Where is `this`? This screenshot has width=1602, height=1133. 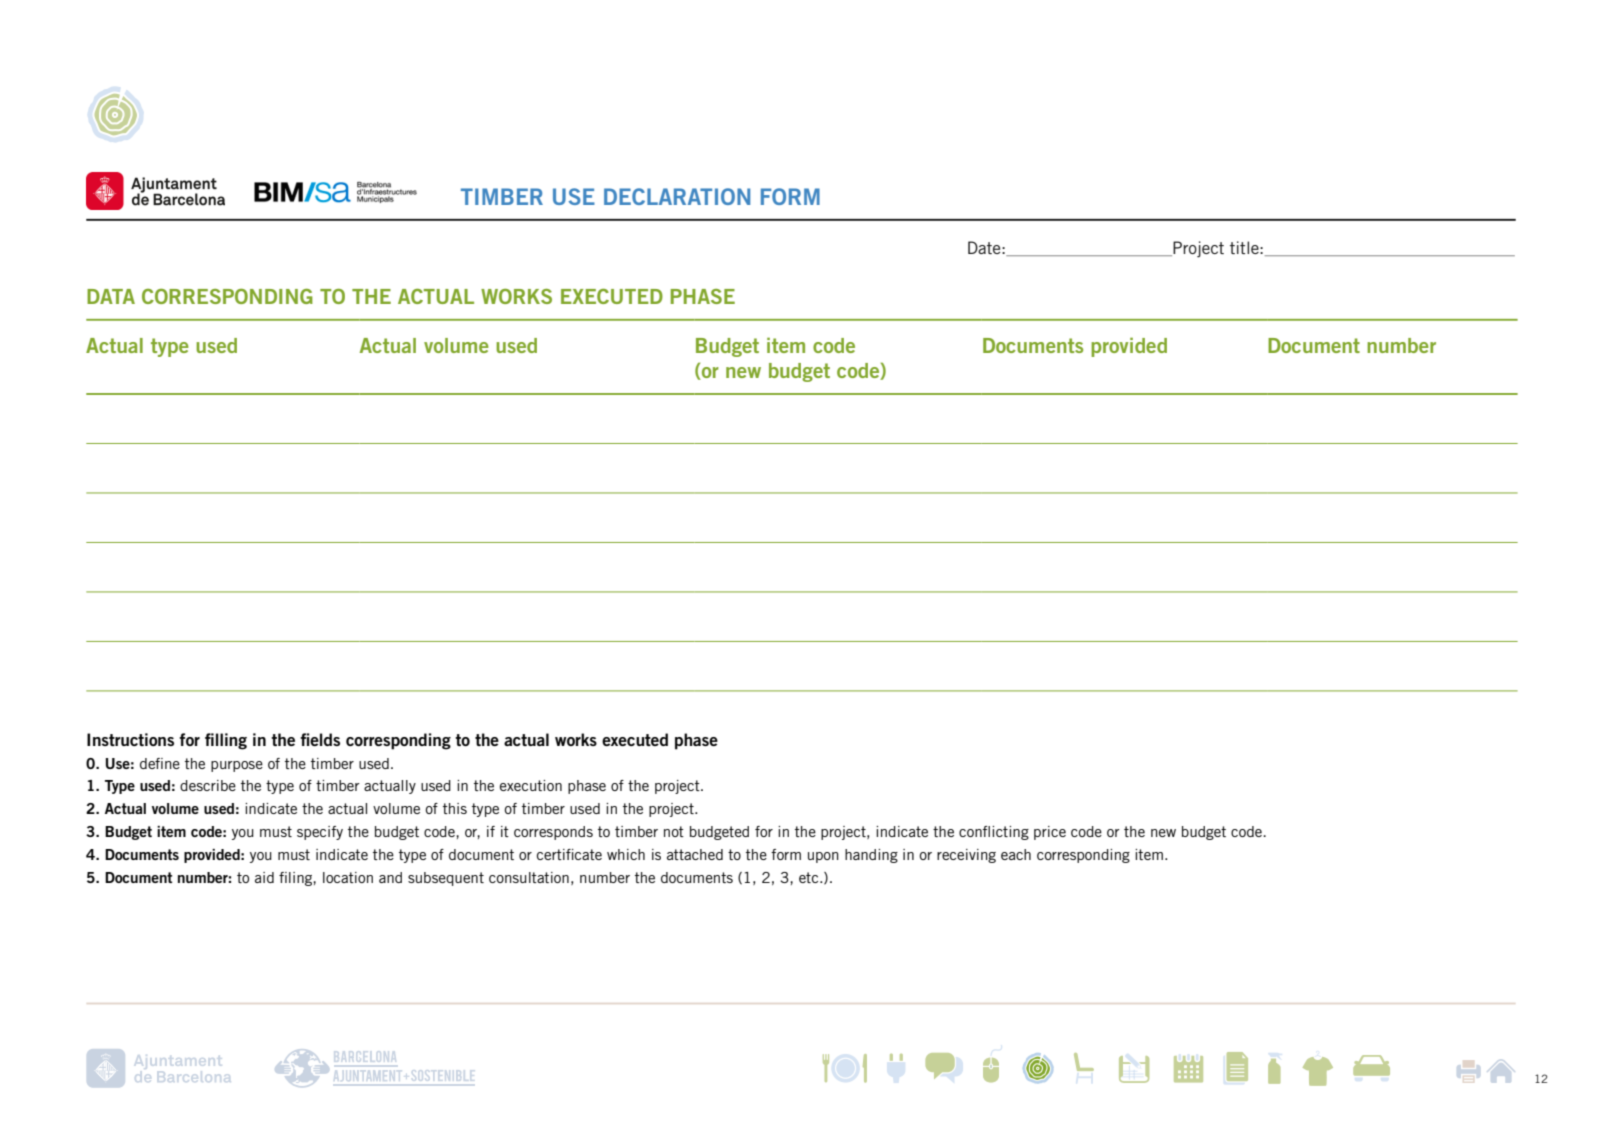
this is located at coordinates (455, 808).
